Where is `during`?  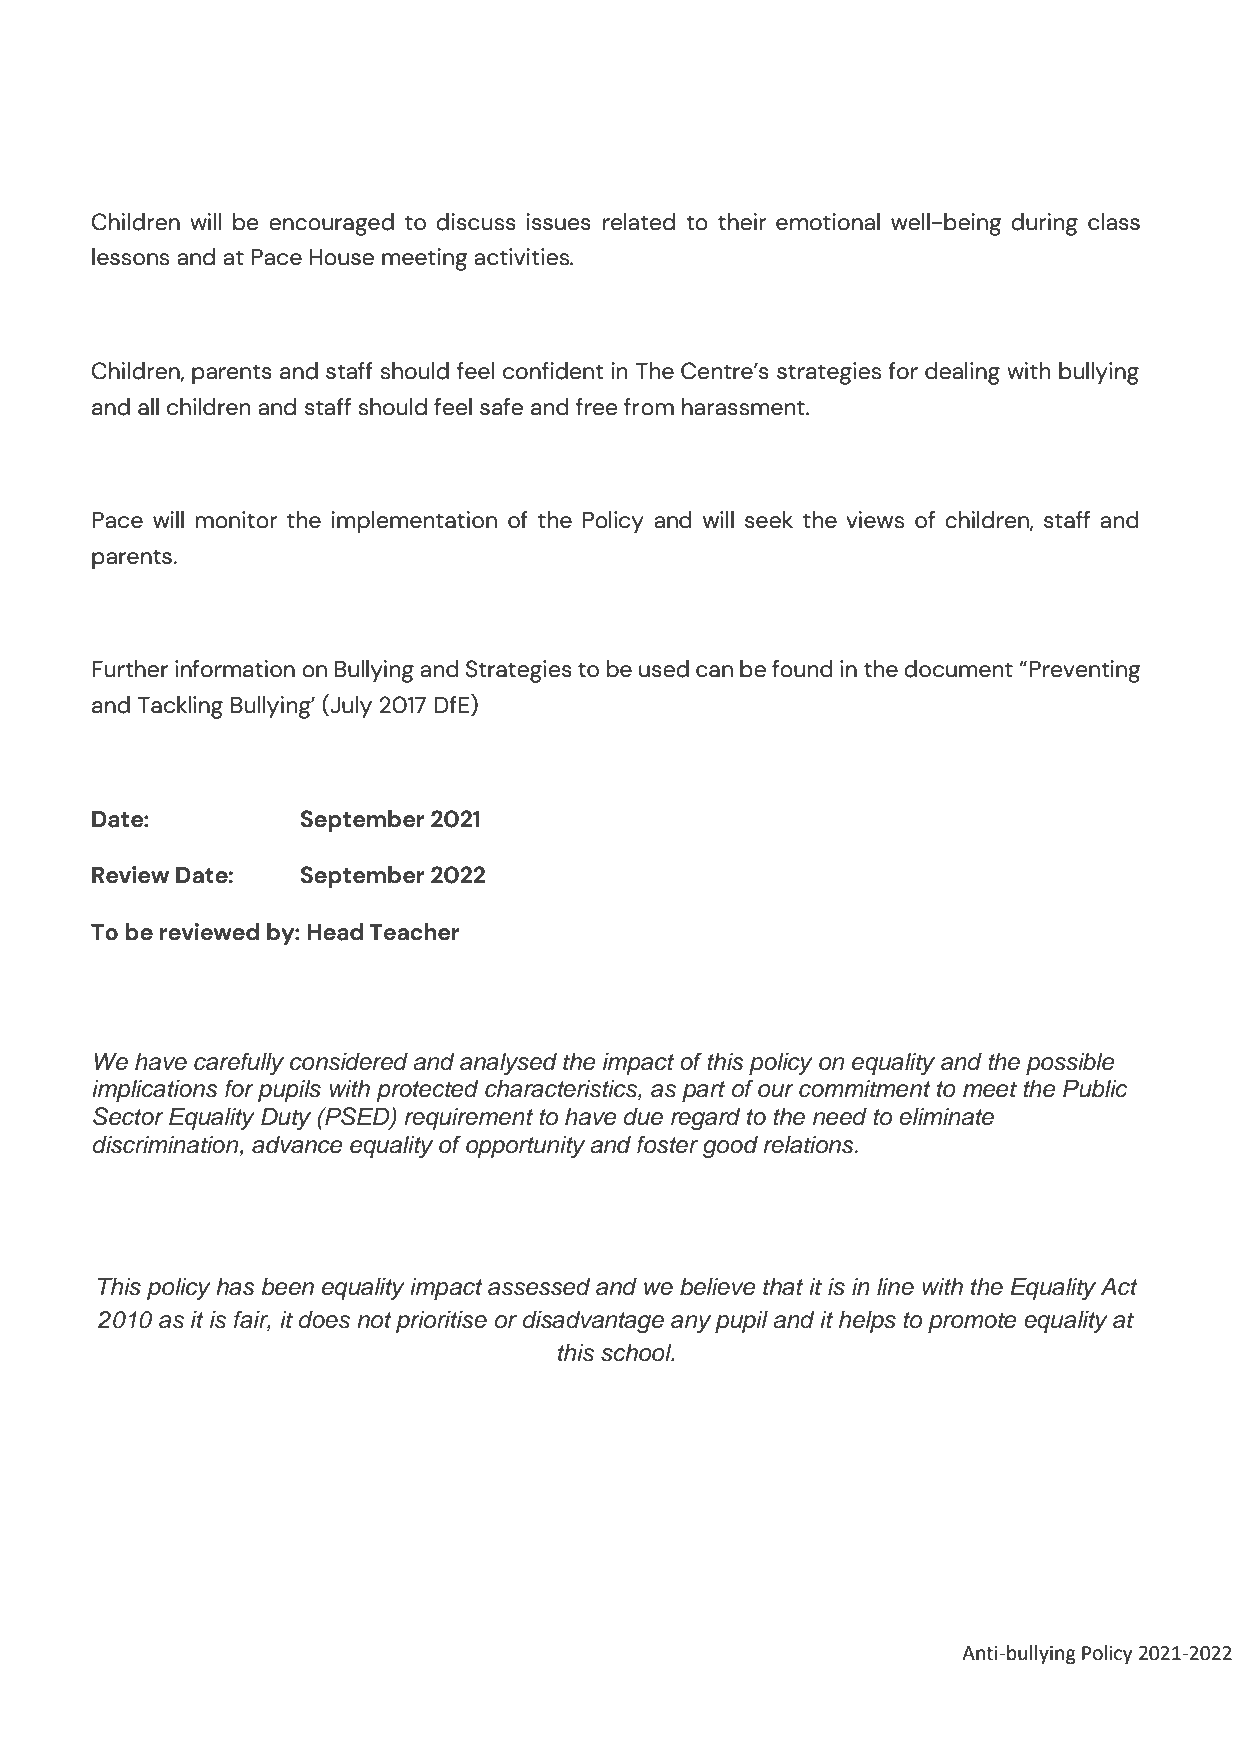
during is located at coordinates (1044, 224).
